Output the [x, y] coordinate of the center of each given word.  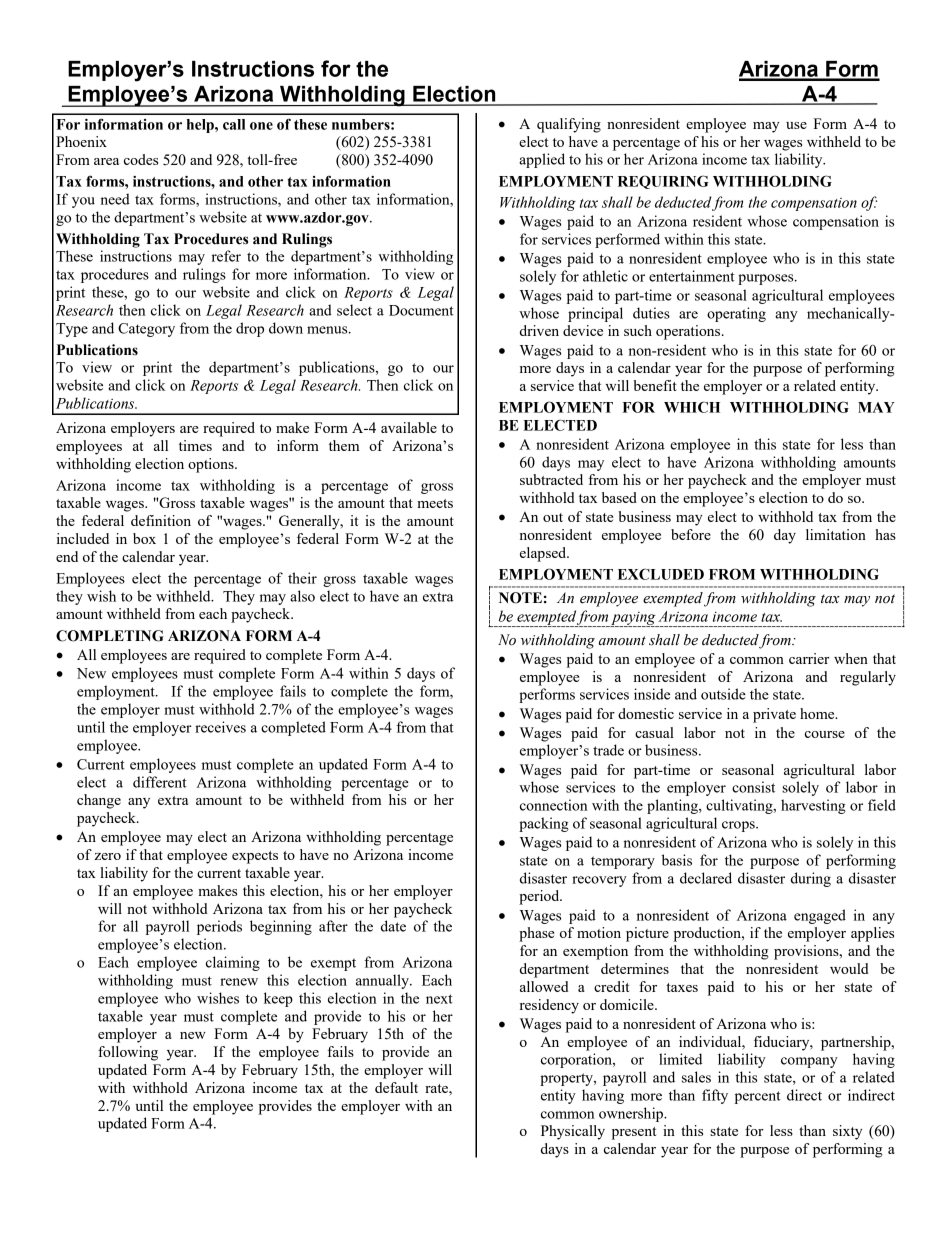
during [811, 879]
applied [542, 160]
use [796, 125]
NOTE [520, 598]
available [409, 427]
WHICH [692, 407]
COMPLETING [110, 636]
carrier [809, 658]
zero [107, 856]
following [128, 1053]
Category [146, 330]
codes [141, 159]
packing [544, 824]
